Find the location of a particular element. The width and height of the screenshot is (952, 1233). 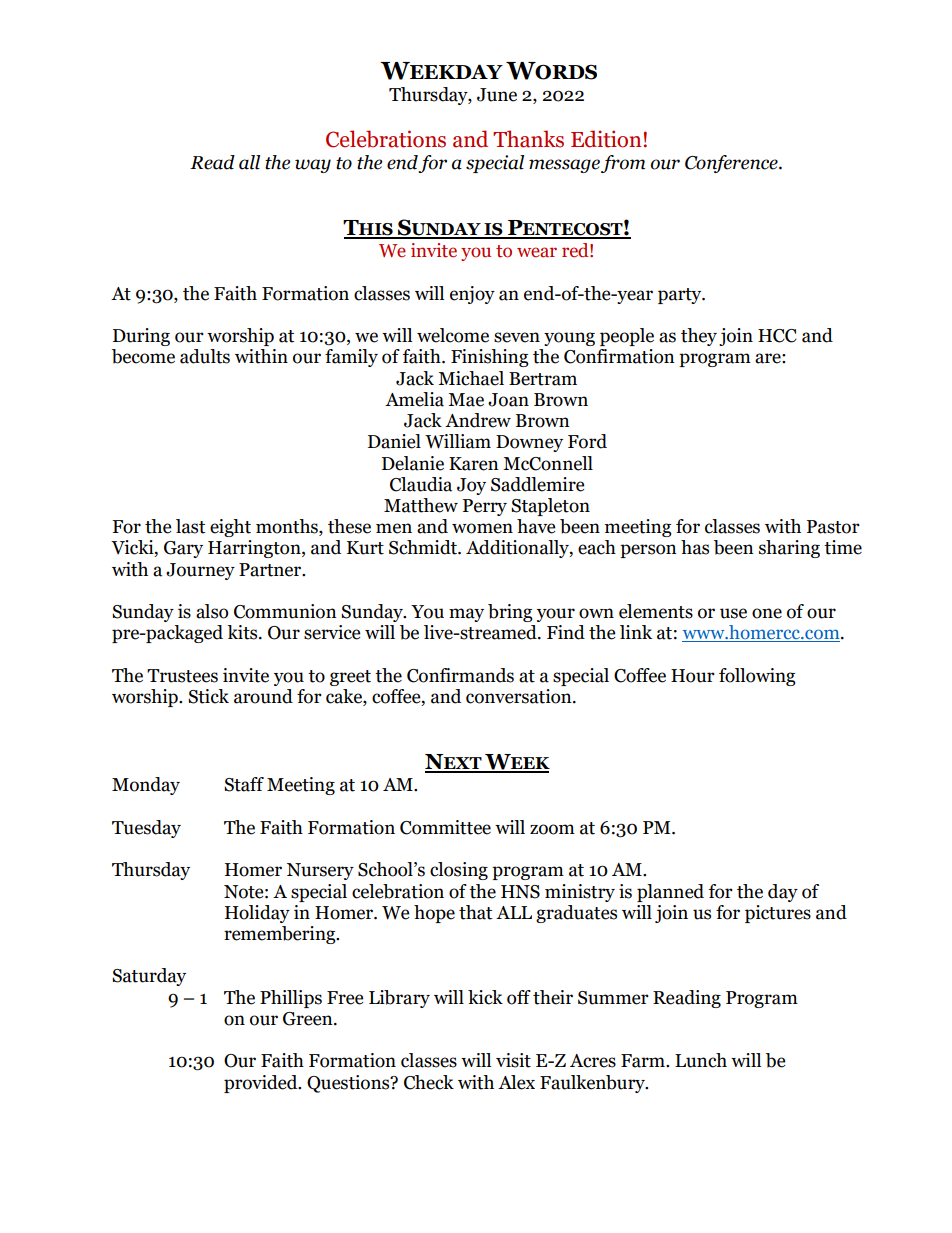

Conference is located at coordinates (732, 164).
